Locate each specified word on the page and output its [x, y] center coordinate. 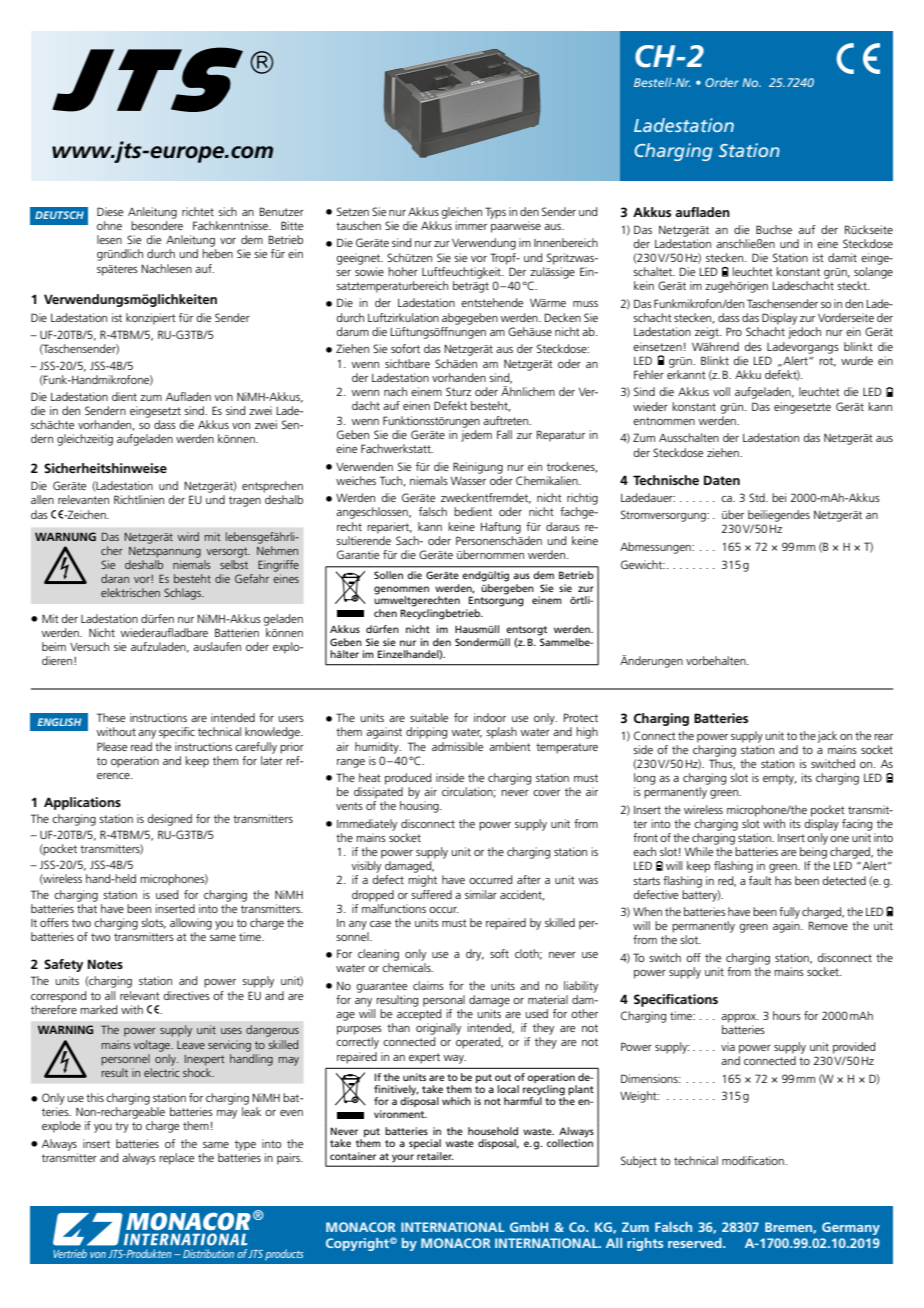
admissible [457, 746]
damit [842, 257]
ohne [109, 225]
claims [428, 985]
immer [471, 225]
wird [188, 536]
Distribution [208, 1253]
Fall [504, 434]
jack [827, 737]
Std [758, 497]
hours [787, 1015]
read [141, 746]
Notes [105, 964]
